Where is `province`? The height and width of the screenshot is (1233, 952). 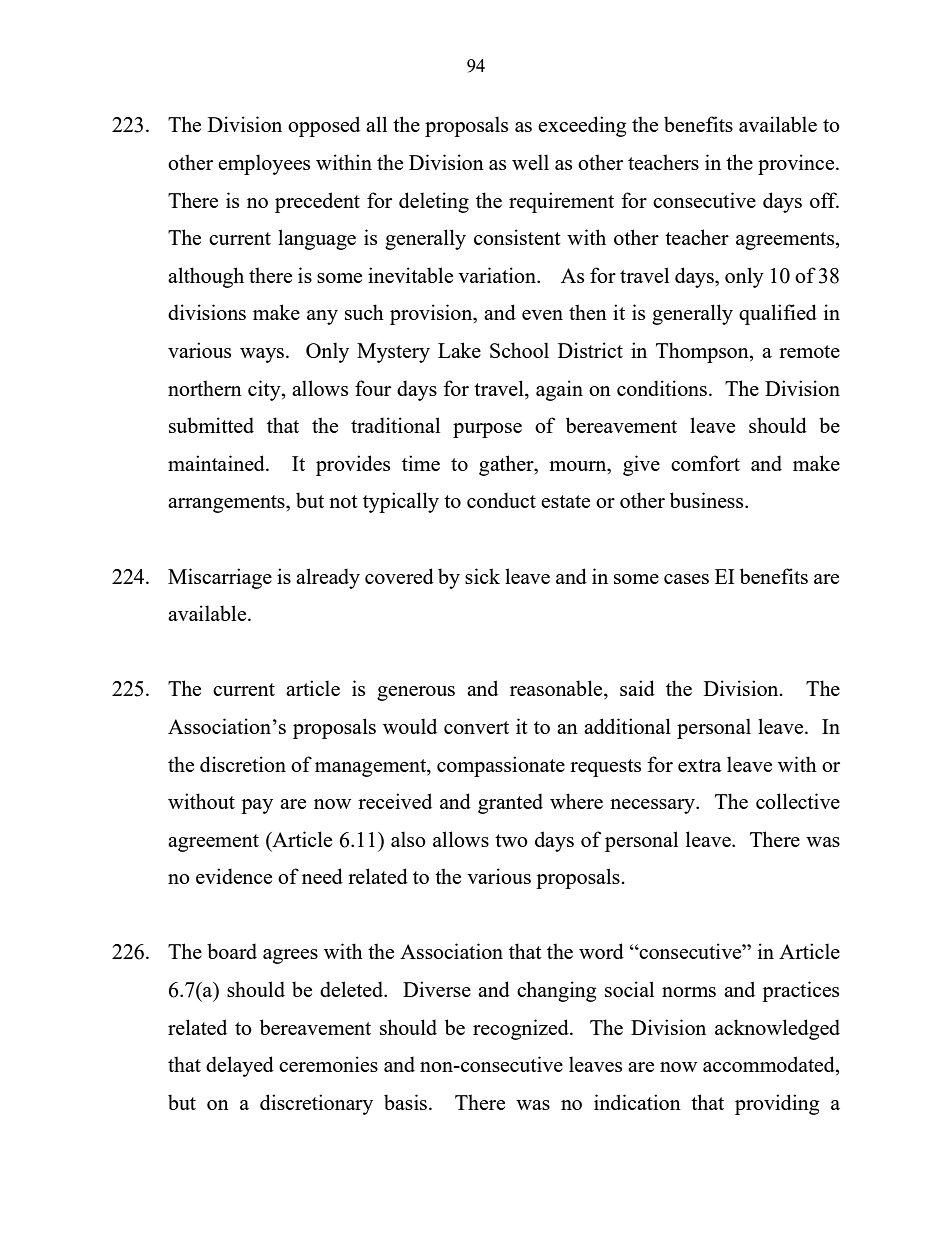
province is located at coordinates (797, 164).
